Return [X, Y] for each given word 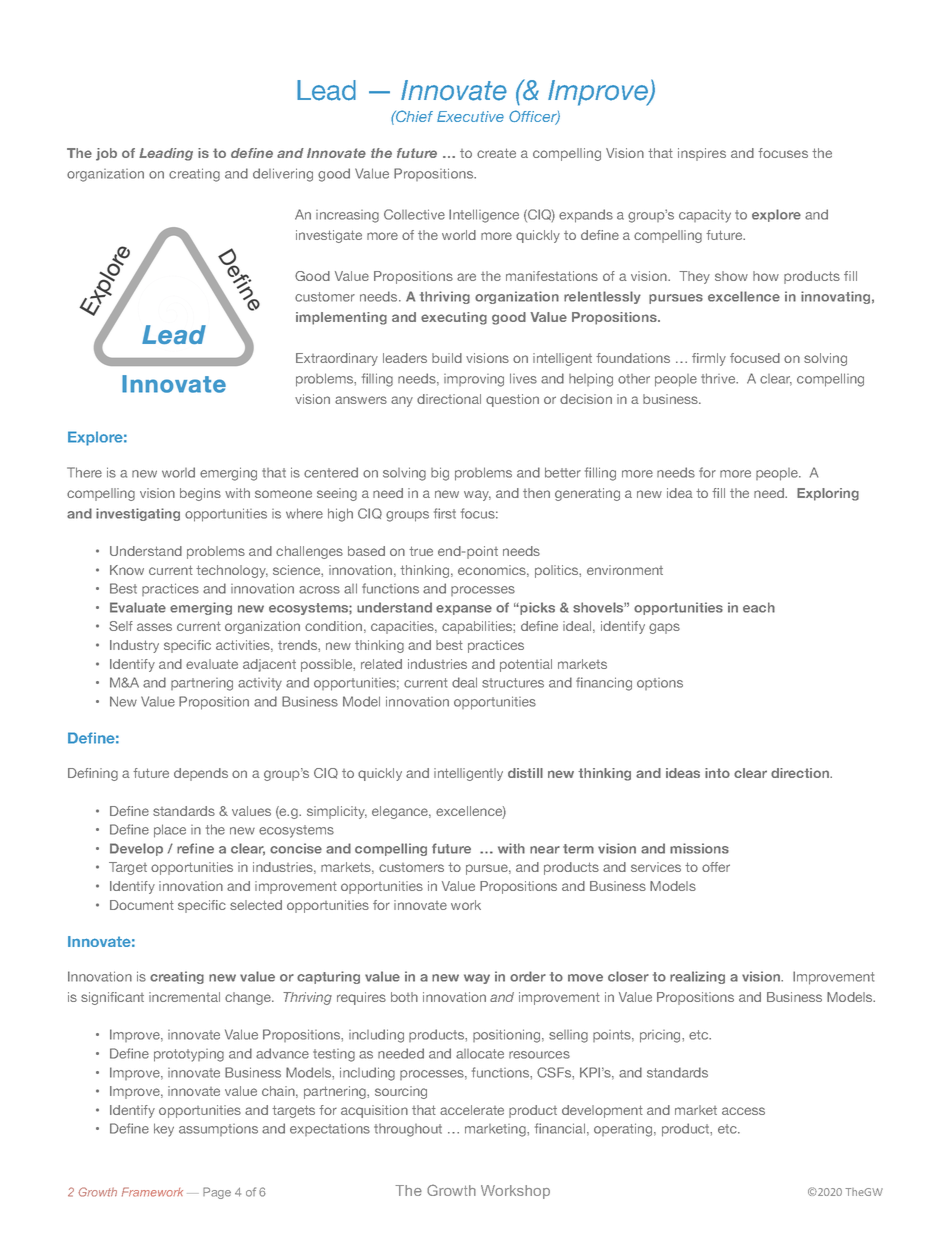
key [164, 1130]
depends [201, 774]
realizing [697, 977]
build [447, 358]
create [496, 153]
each [759, 607]
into [717, 773]
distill [525, 773]
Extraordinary [337, 359]
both [404, 997]
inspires [702, 154]
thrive [719, 378]
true [421, 551]
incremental [184, 997]
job [106, 154]
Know [127, 570]
